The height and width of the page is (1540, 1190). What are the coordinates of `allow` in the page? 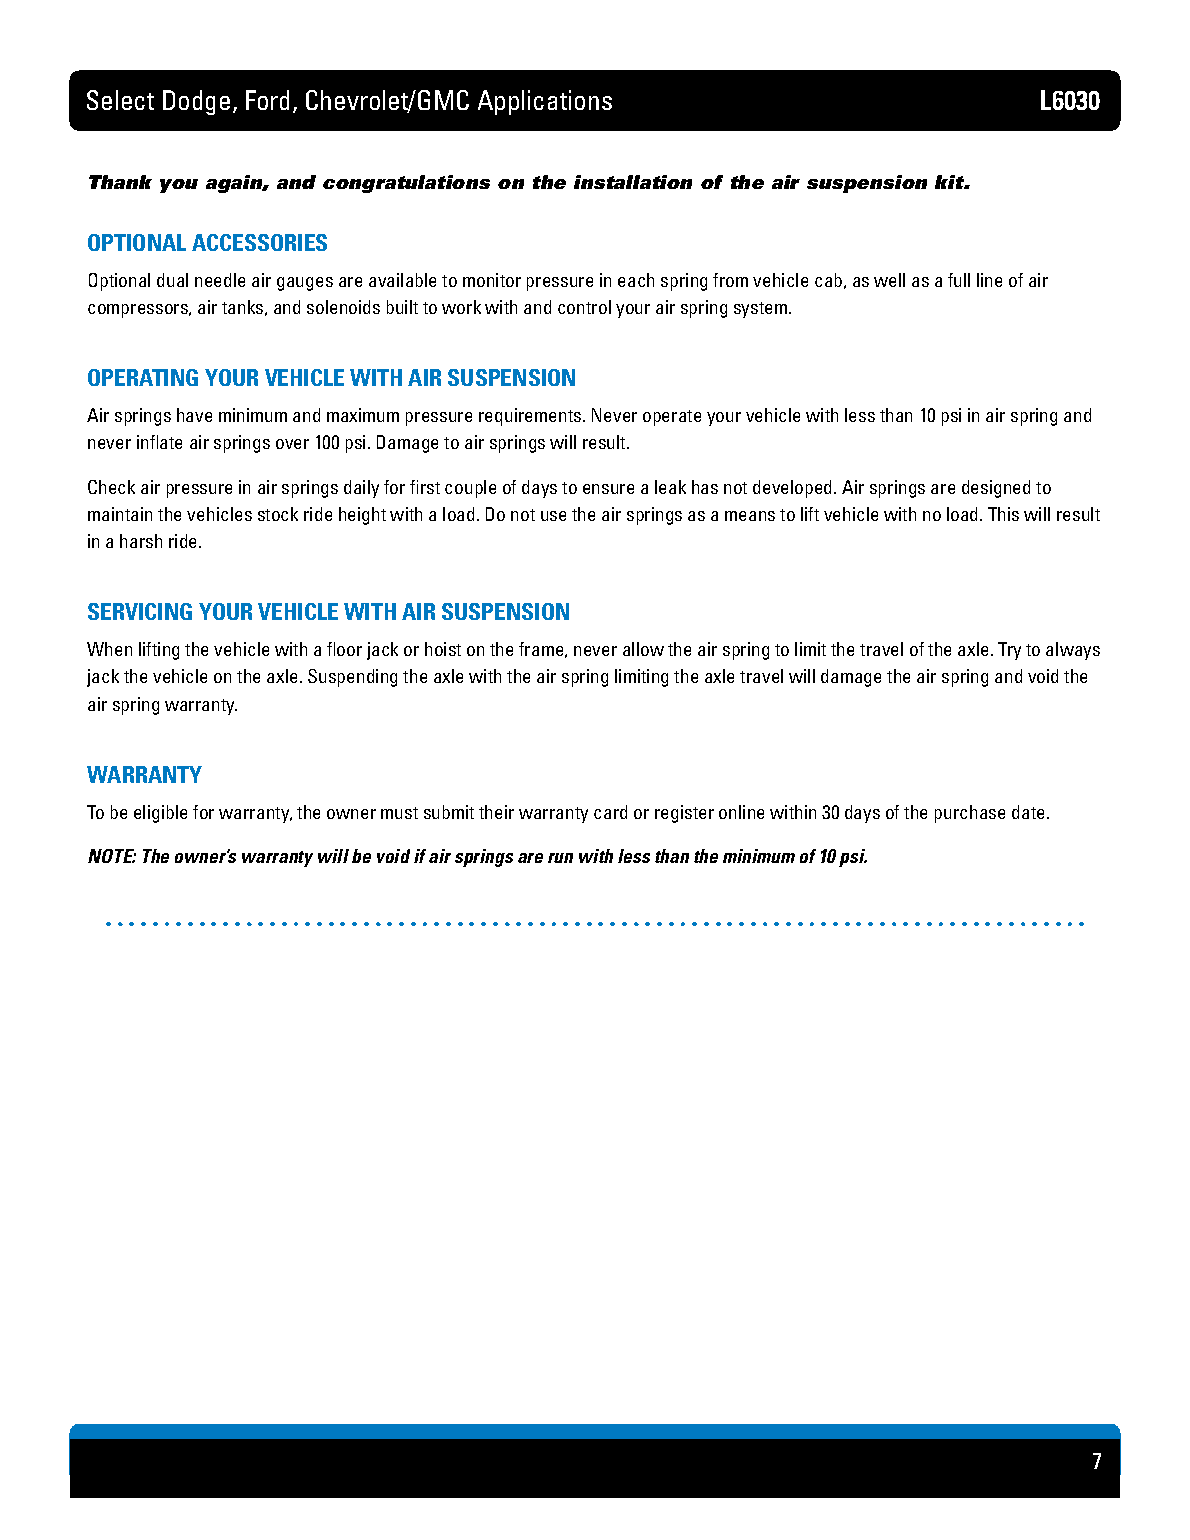 It's located at (643, 649).
